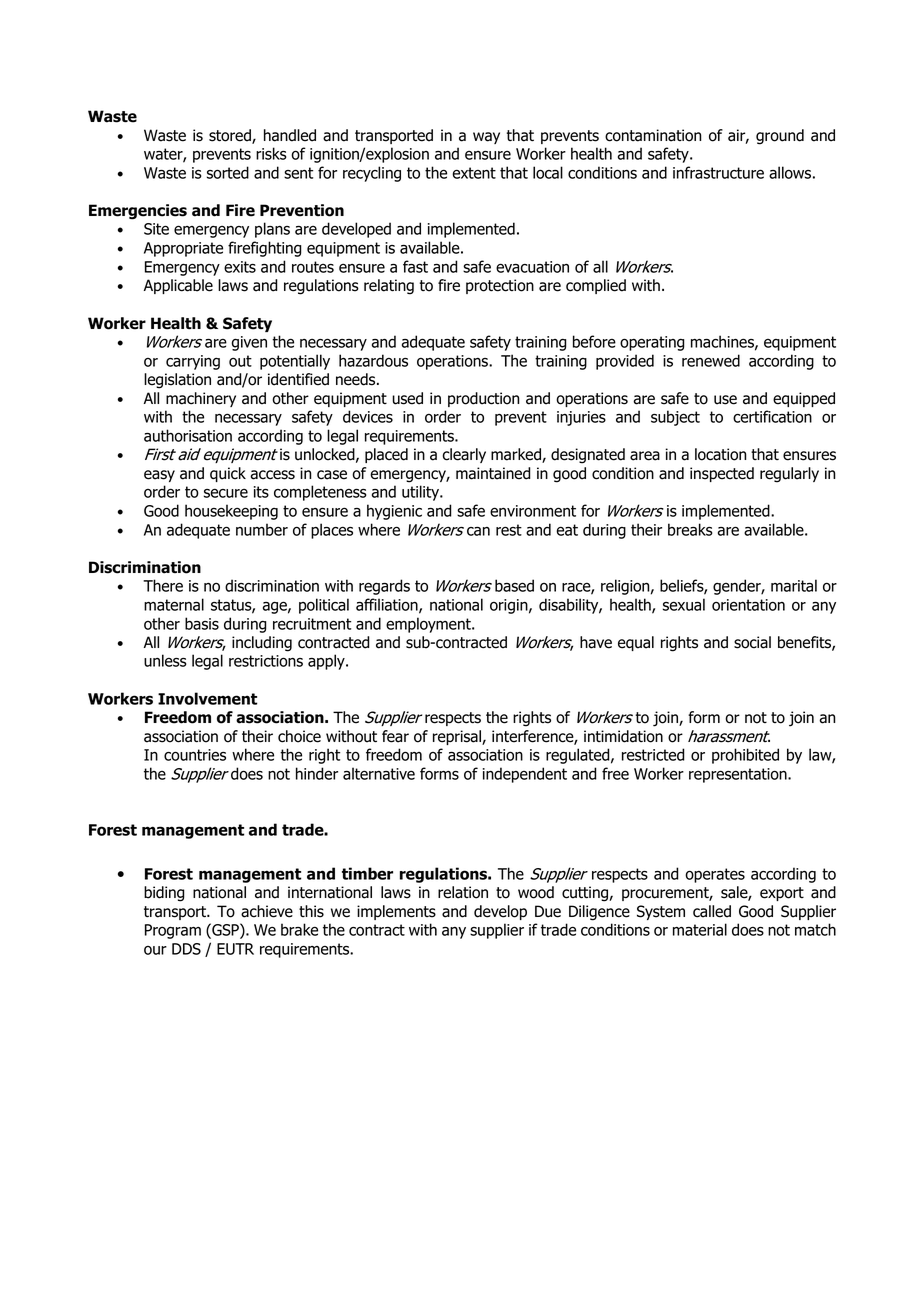  Describe the element at coordinates (718, 172) in the image. I see `infrastructure` at that location.
